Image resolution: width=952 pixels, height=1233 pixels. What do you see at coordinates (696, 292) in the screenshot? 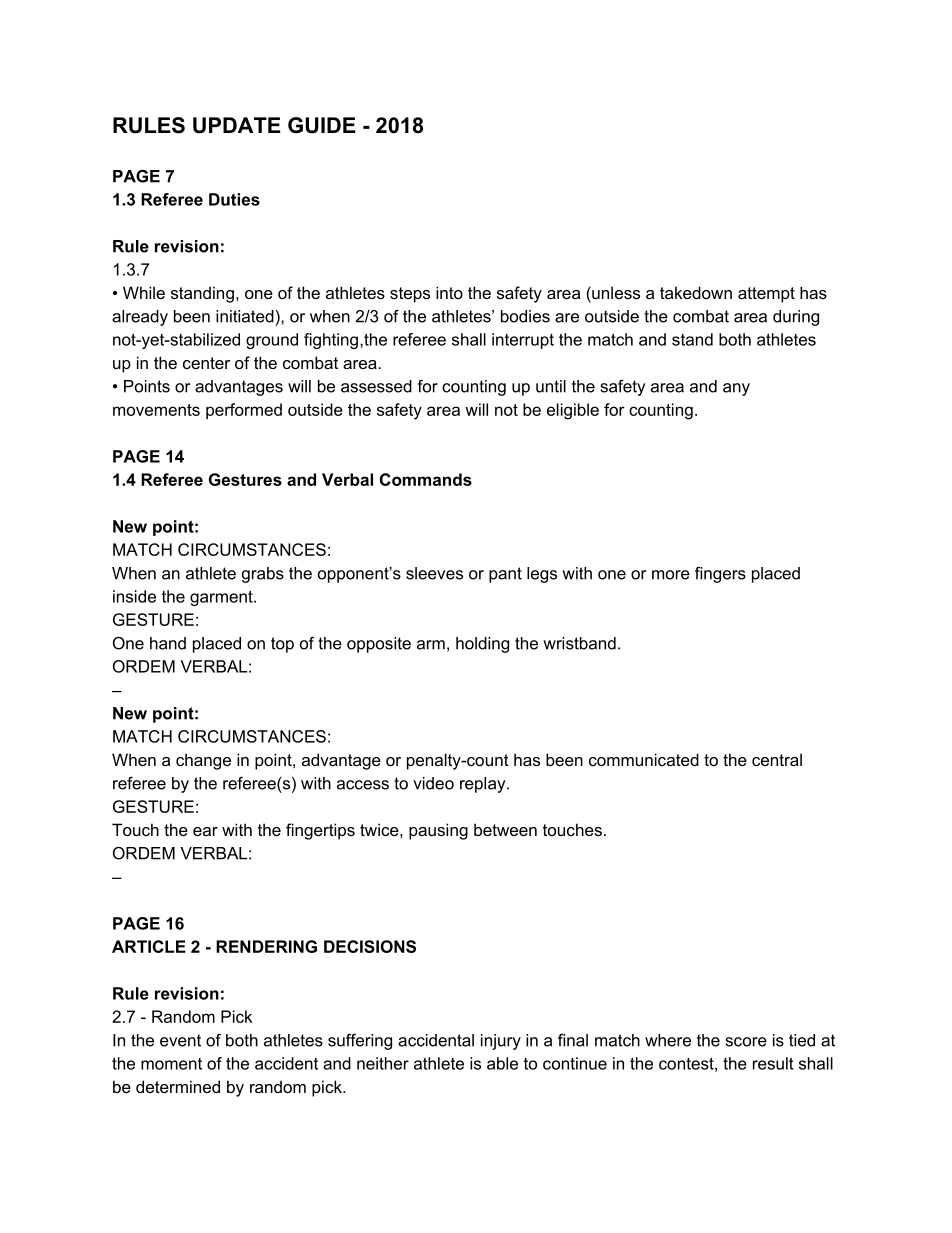
I see `takedown` at bounding box center [696, 292].
